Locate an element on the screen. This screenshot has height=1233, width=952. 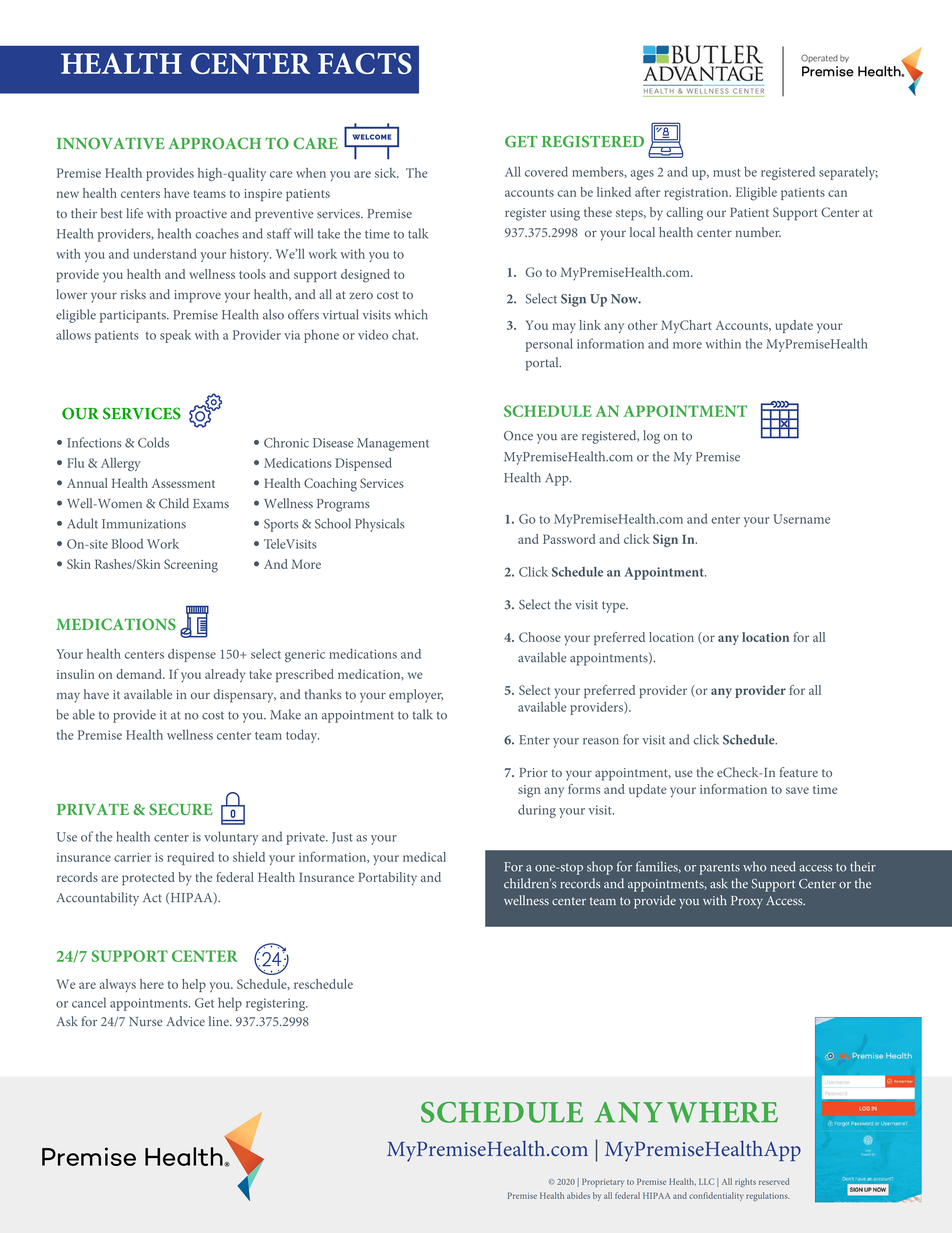
type is located at coordinates (615, 607).
